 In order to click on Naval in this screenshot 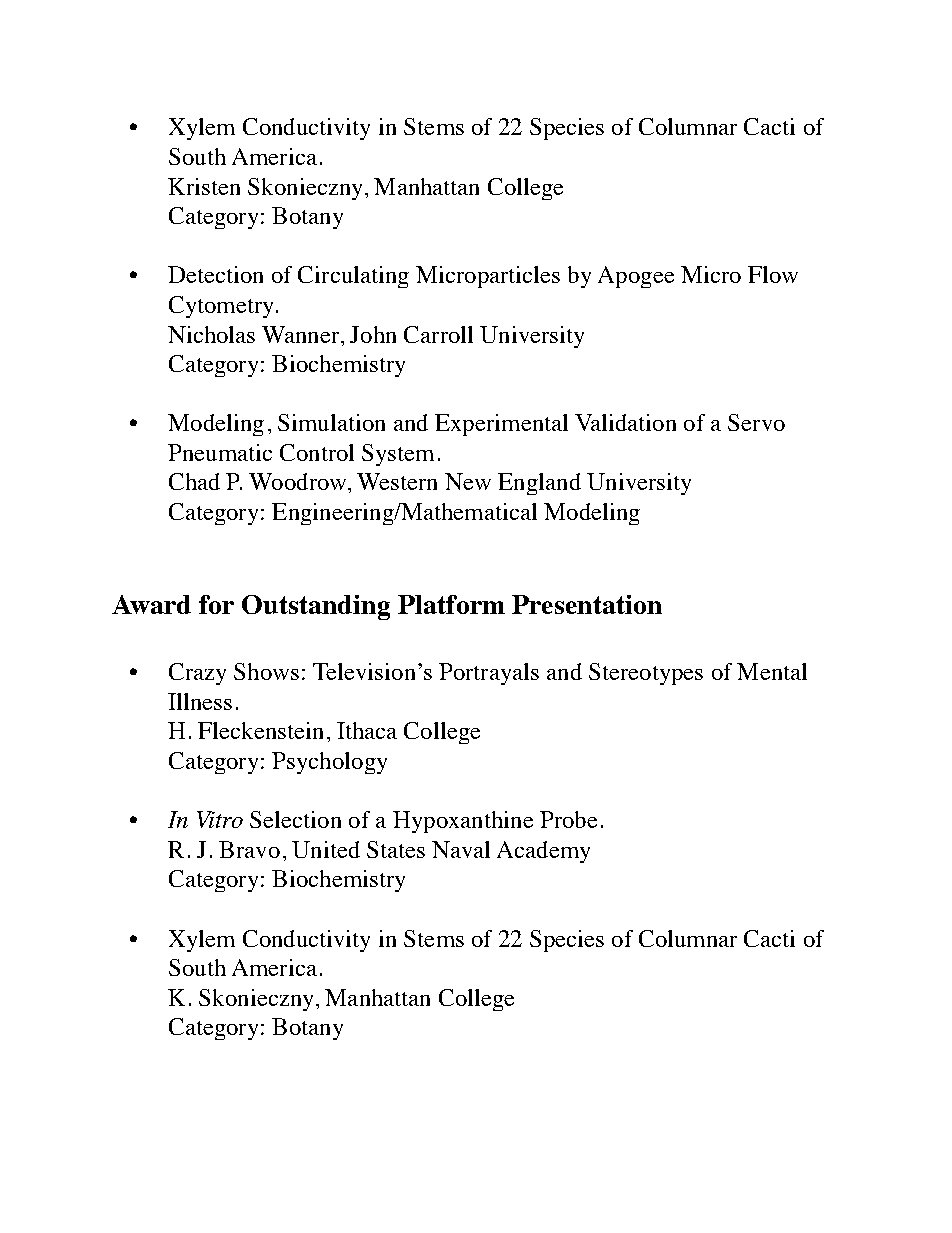, I will do `click(461, 849)`.
